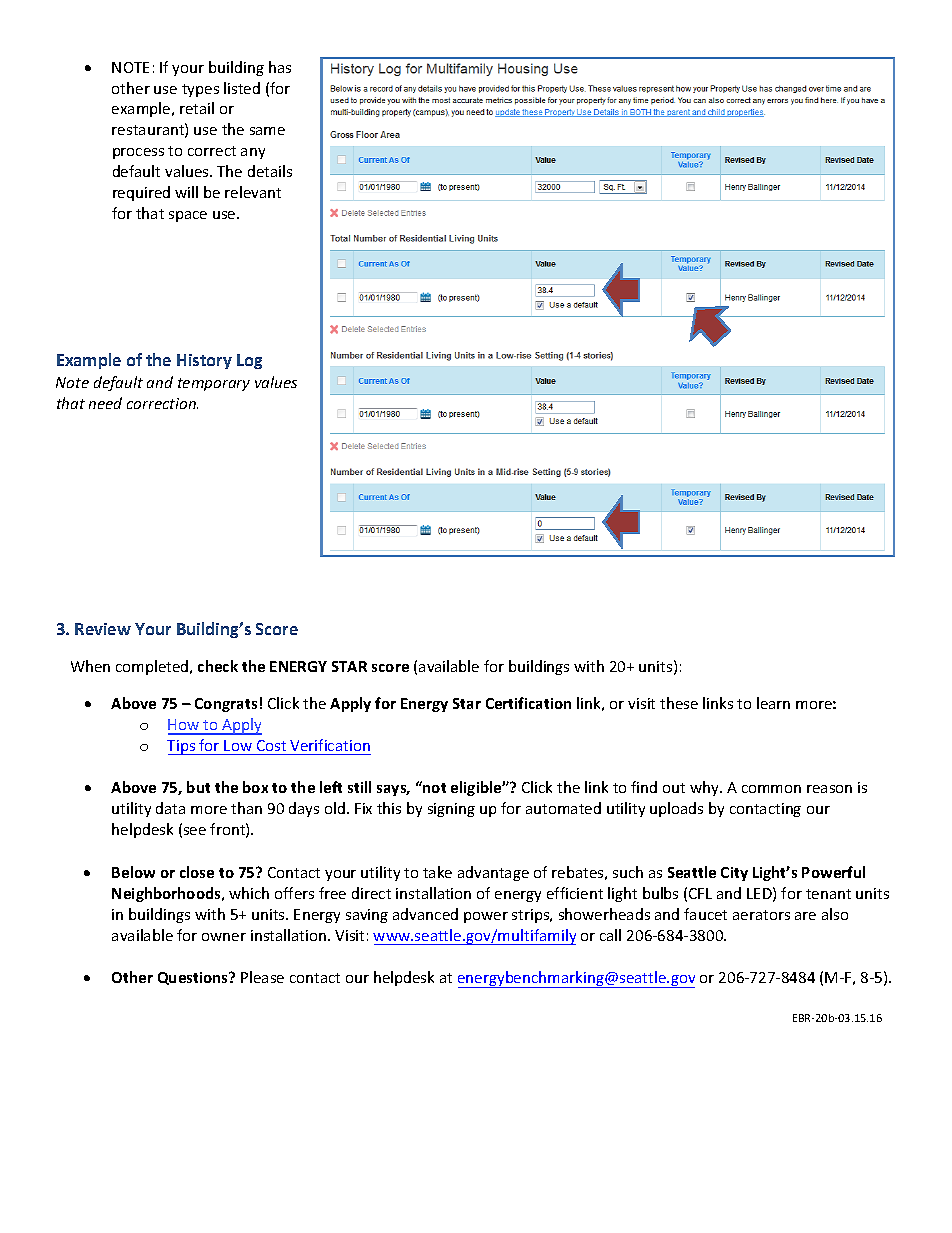 The width and height of the screenshot is (952, 1233). I want to click on owner, so click(224, 937).
